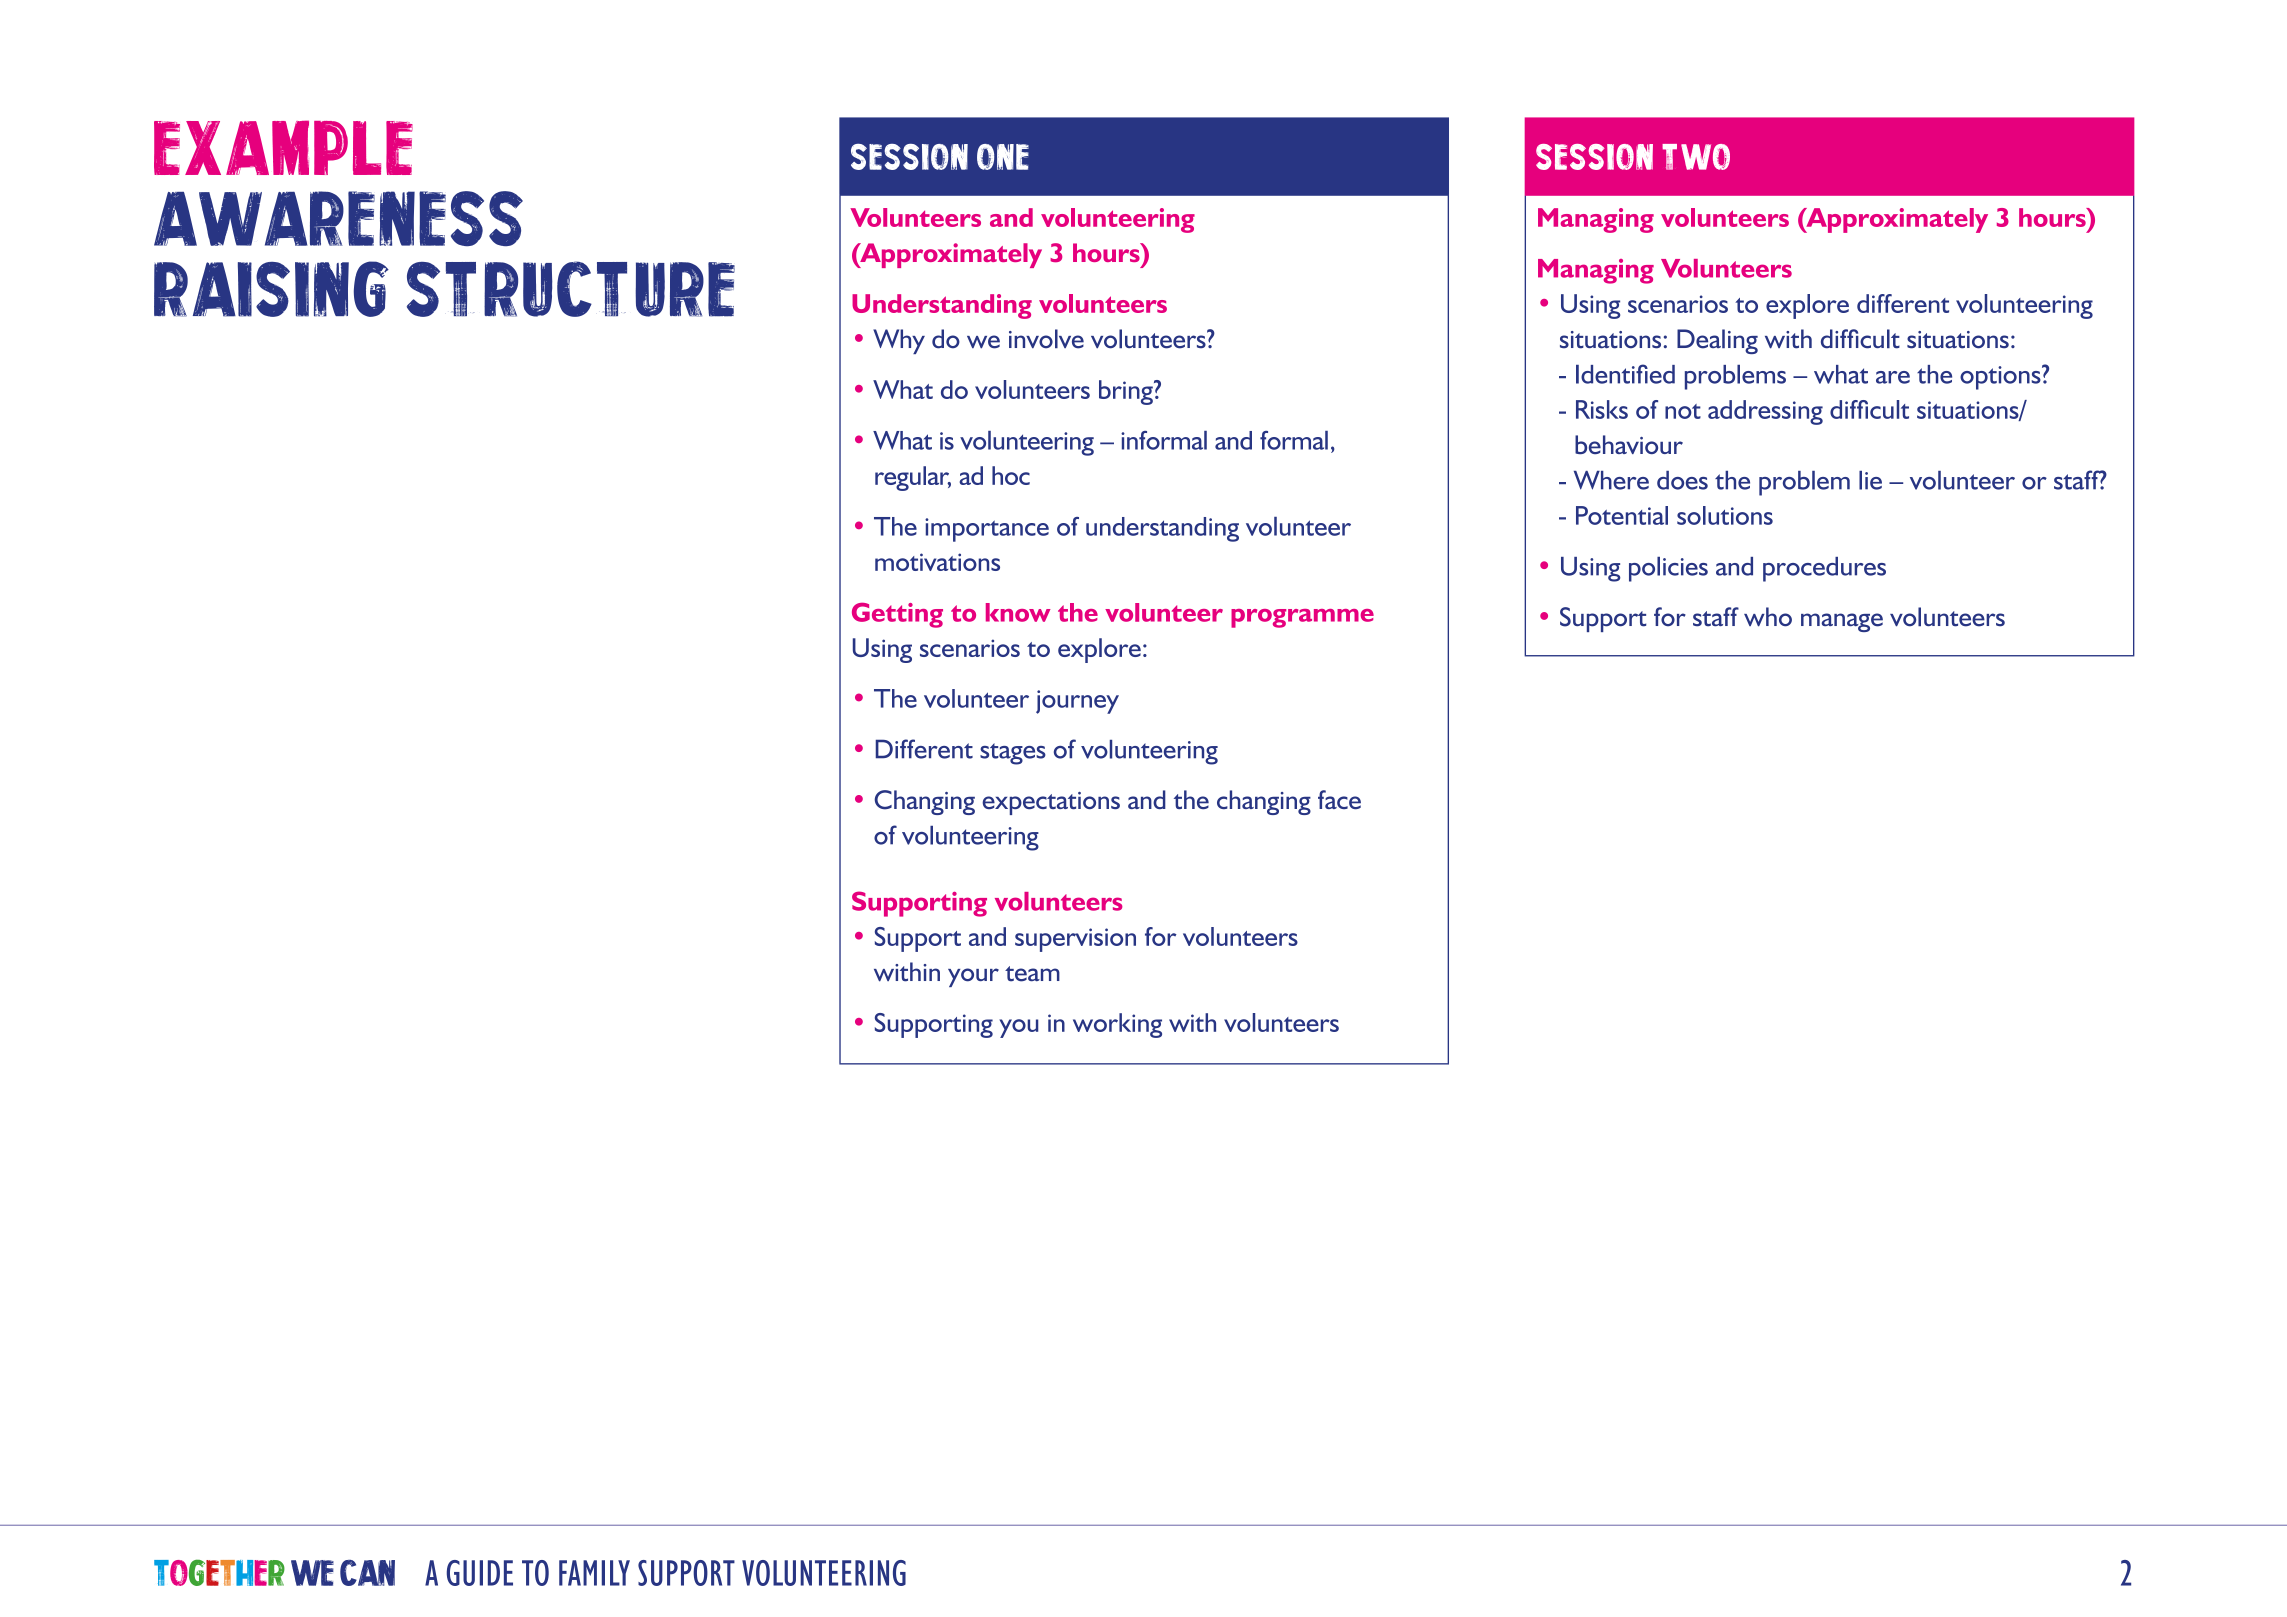  Describe the element at coordinates (1117, 1025) in the document. I see `working` at that location.
